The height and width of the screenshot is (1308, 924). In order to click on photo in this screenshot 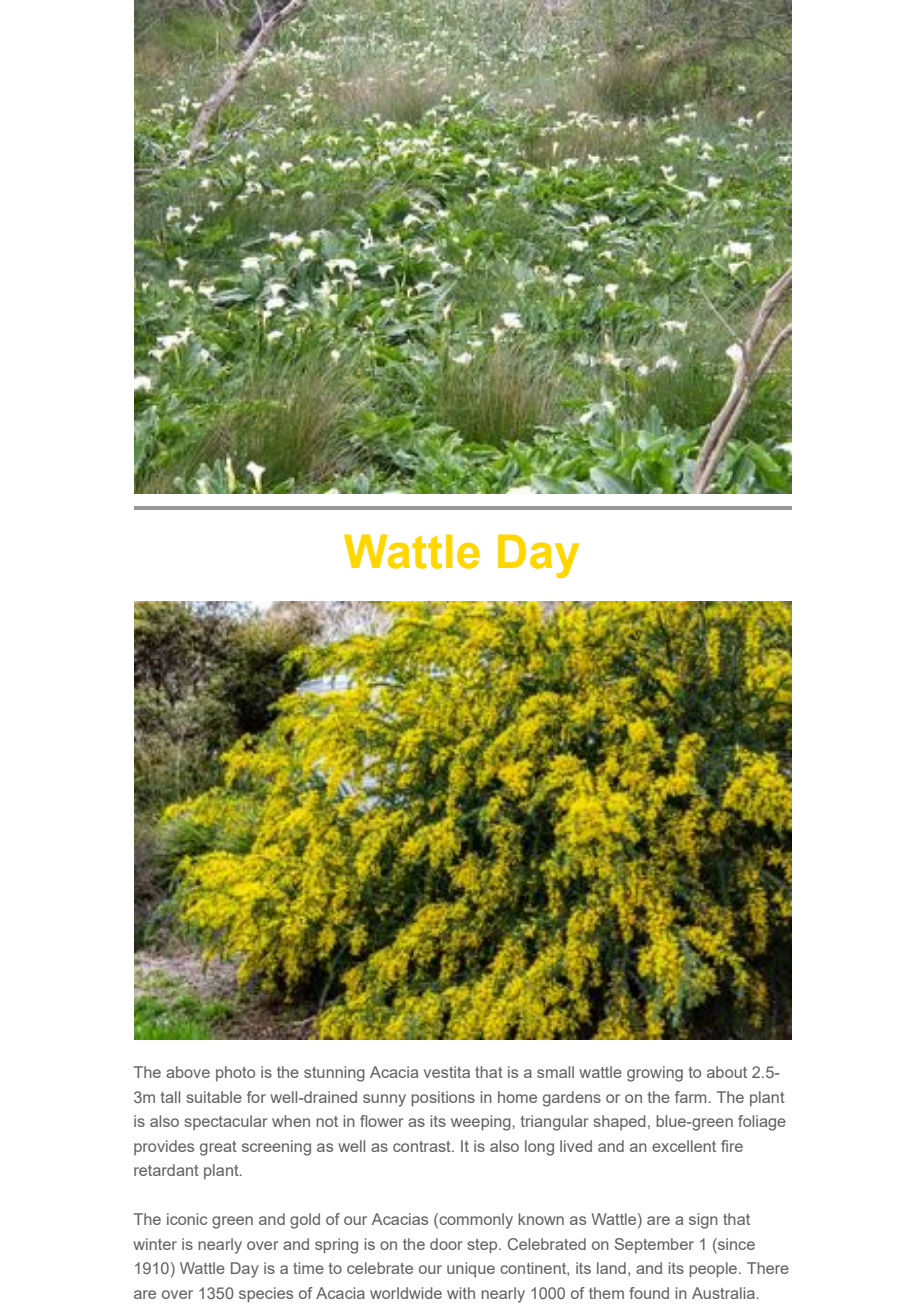, I will do `click(235, 1073)`.
